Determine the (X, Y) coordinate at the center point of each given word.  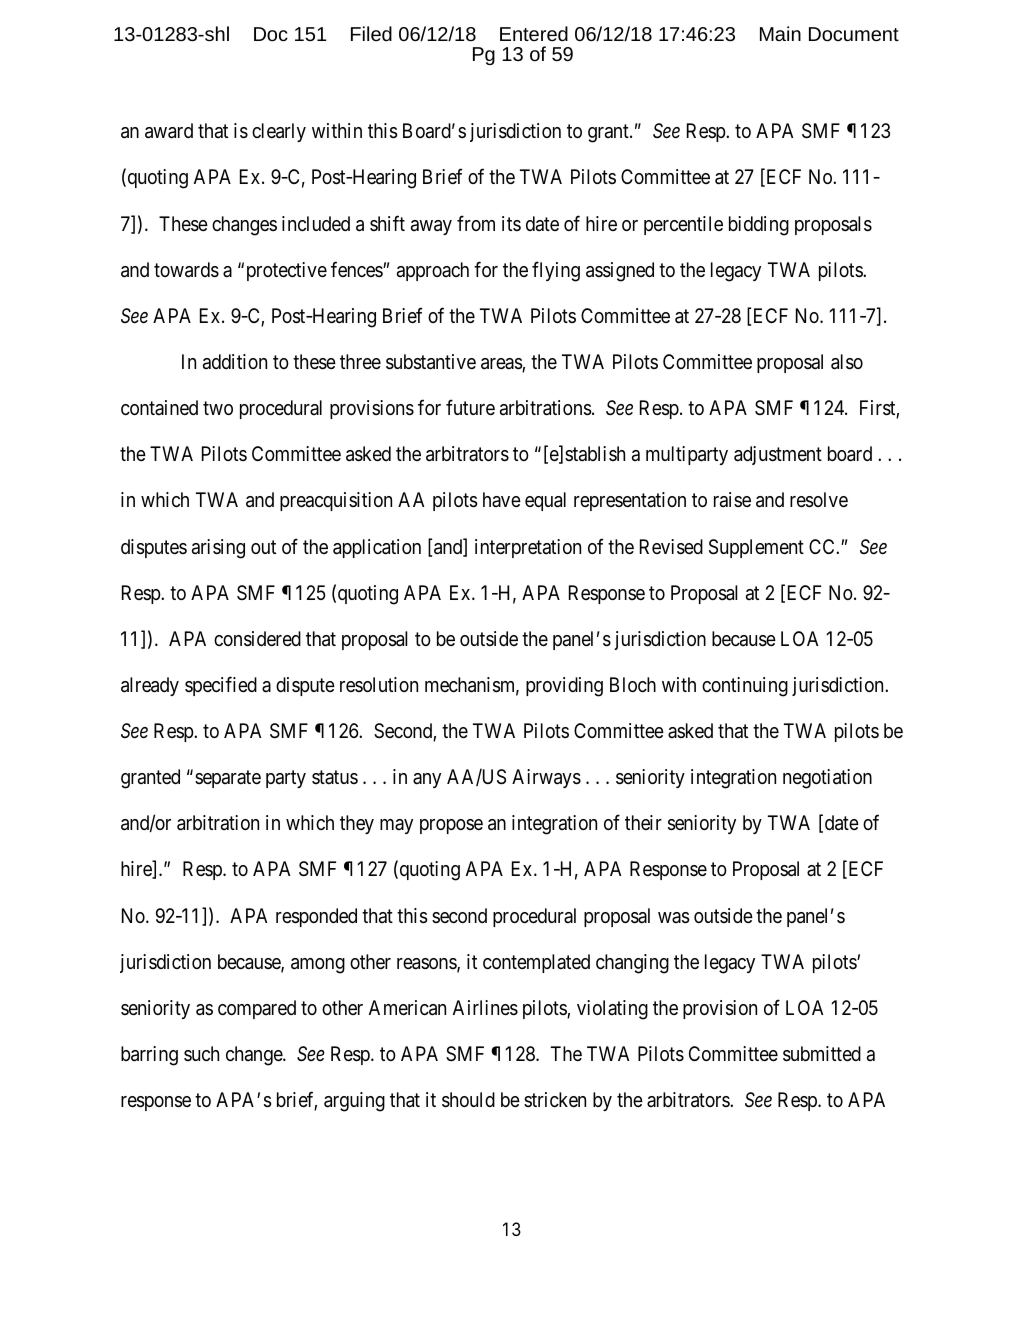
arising (218, 549)
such (201, 1053)
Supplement (756, 548)
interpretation (528, 548)
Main (780, 33)
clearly (279, 132)
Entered (534, 33)
